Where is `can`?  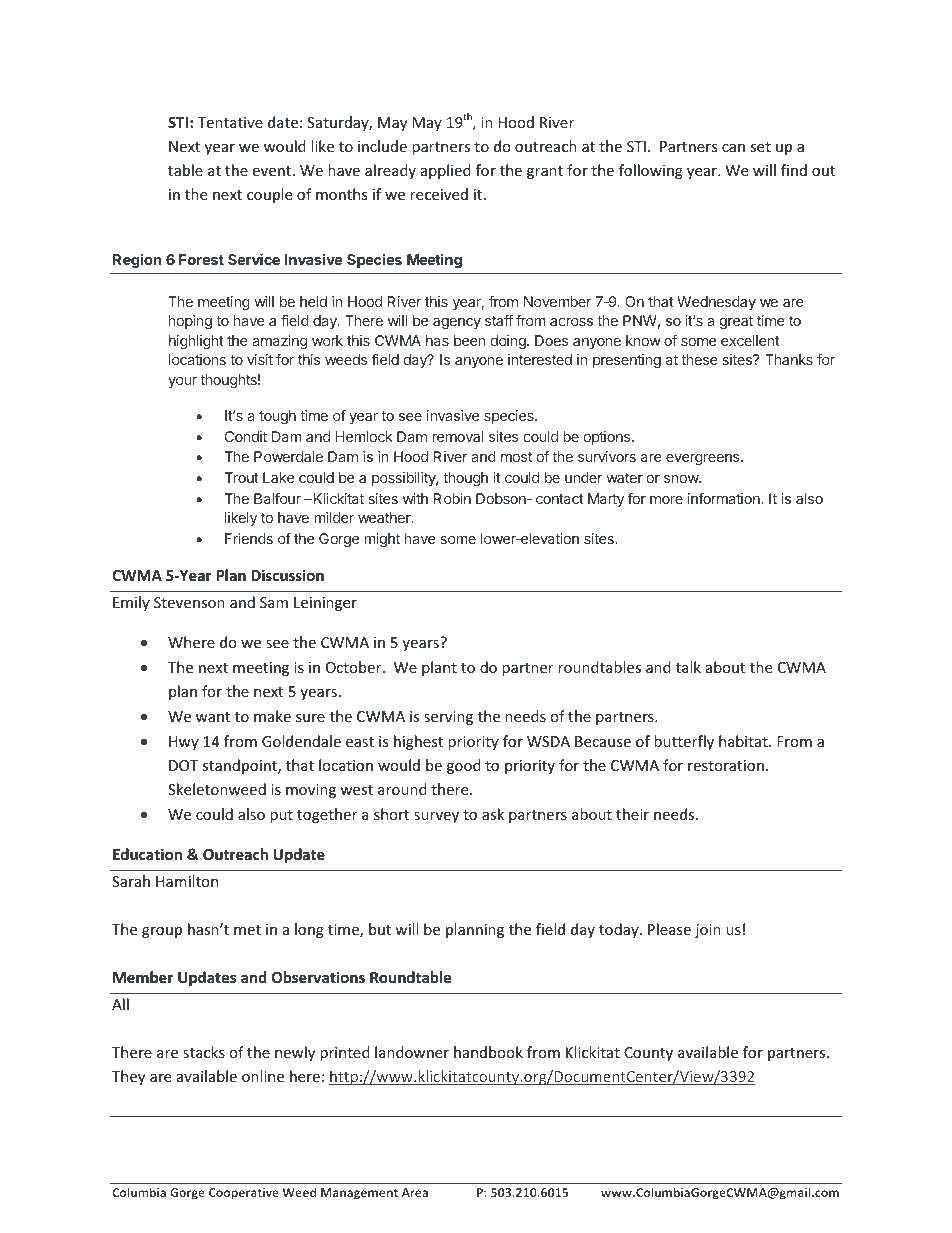 can is located at coordinates (733, 148).
